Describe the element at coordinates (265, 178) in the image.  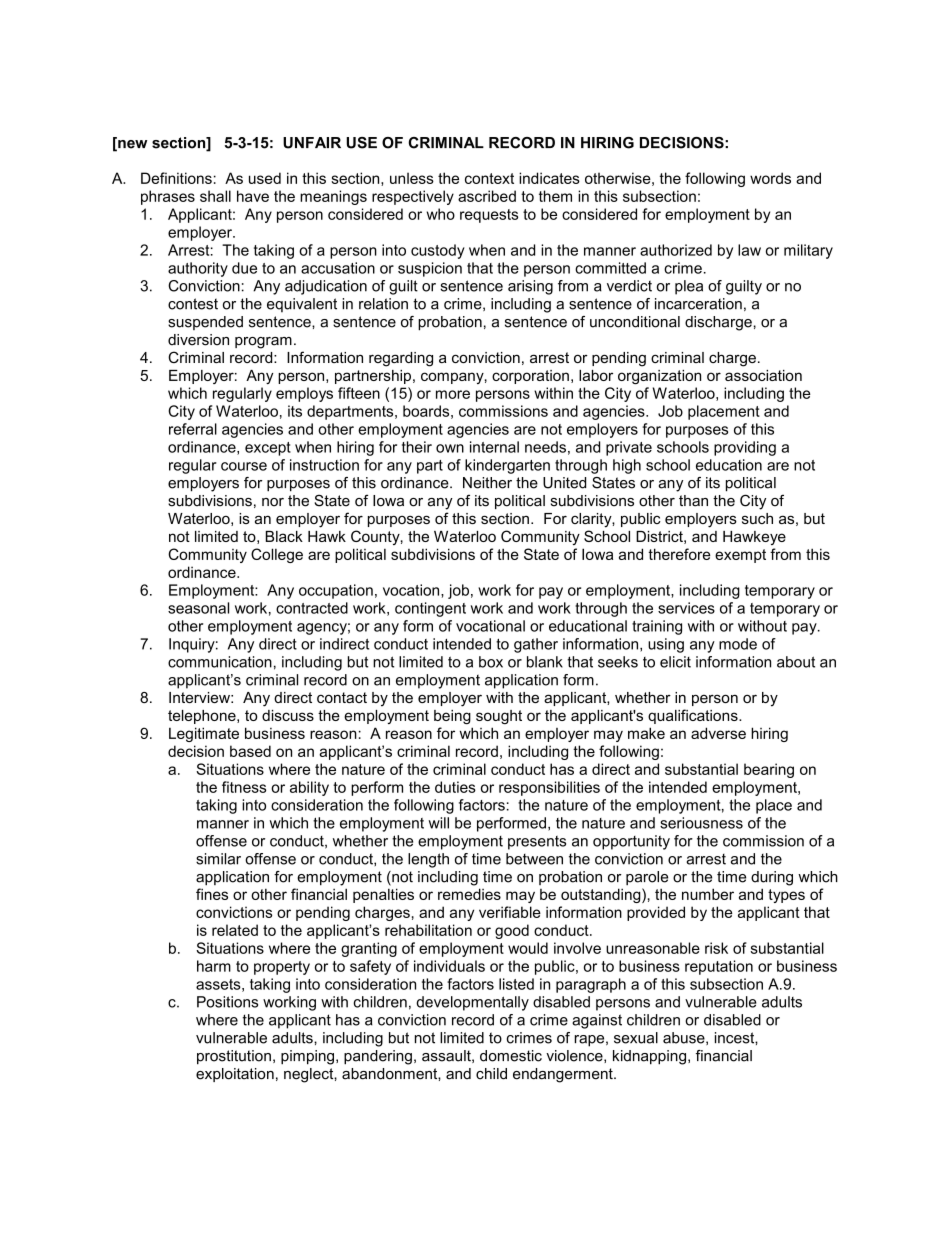
I see `used` at that location.
